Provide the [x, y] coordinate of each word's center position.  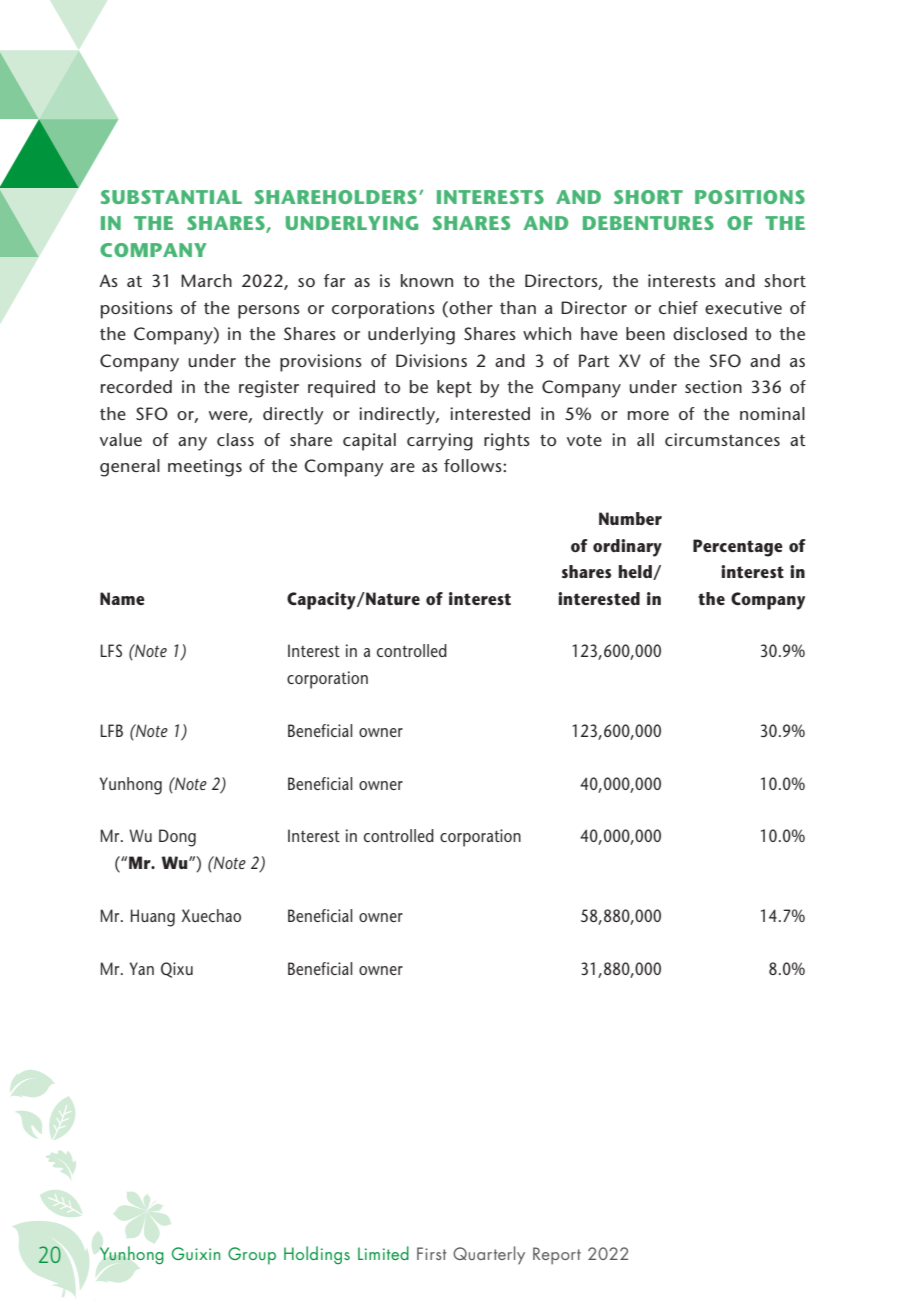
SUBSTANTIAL [171, 197]
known [427, 280]
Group [252, 1256]
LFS [111, 650]
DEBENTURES [648, 223]
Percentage [738, 548]
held [636, 572]
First [432, 1253]
